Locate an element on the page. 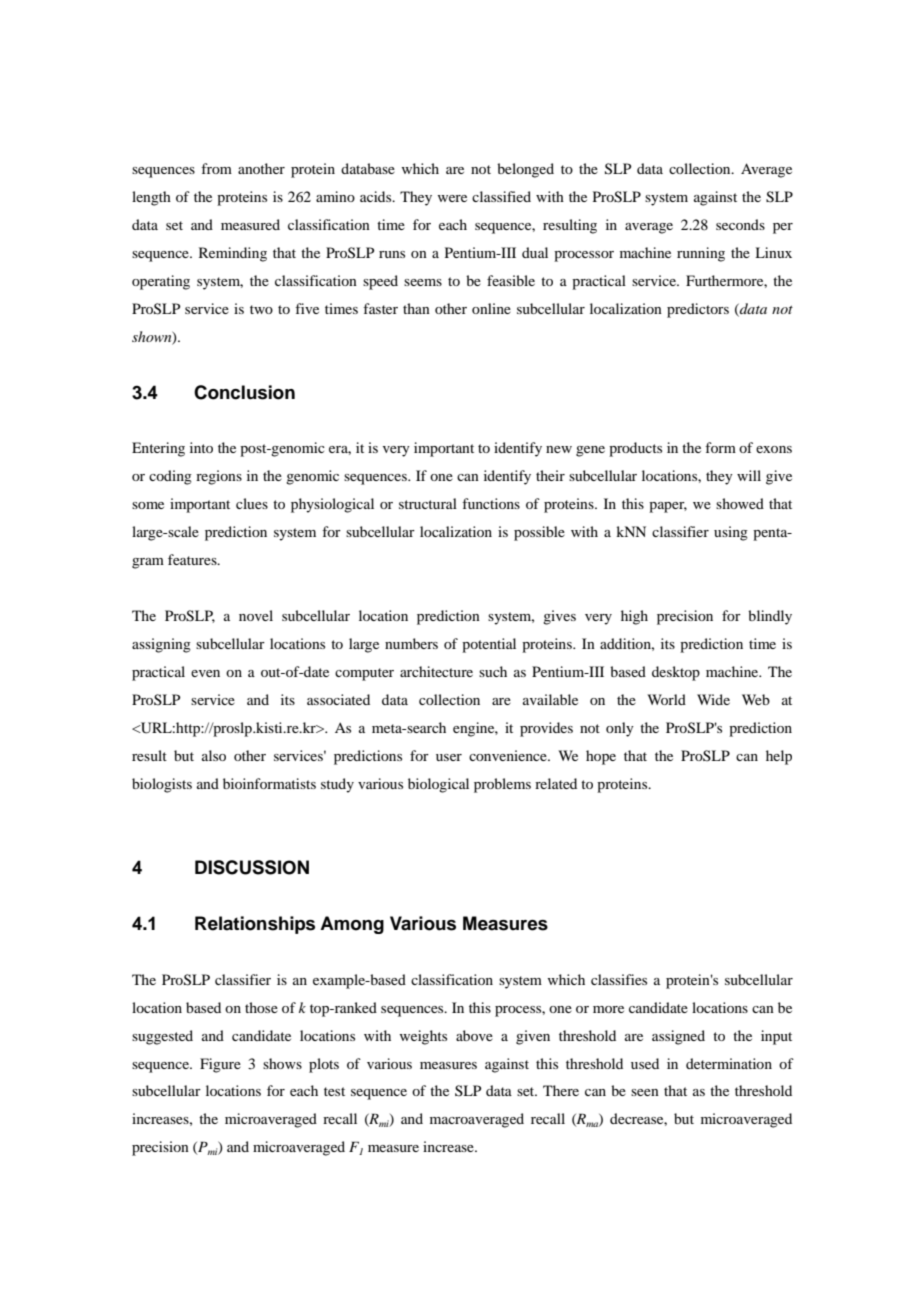  seconds is located at coordinates (740, 224).
